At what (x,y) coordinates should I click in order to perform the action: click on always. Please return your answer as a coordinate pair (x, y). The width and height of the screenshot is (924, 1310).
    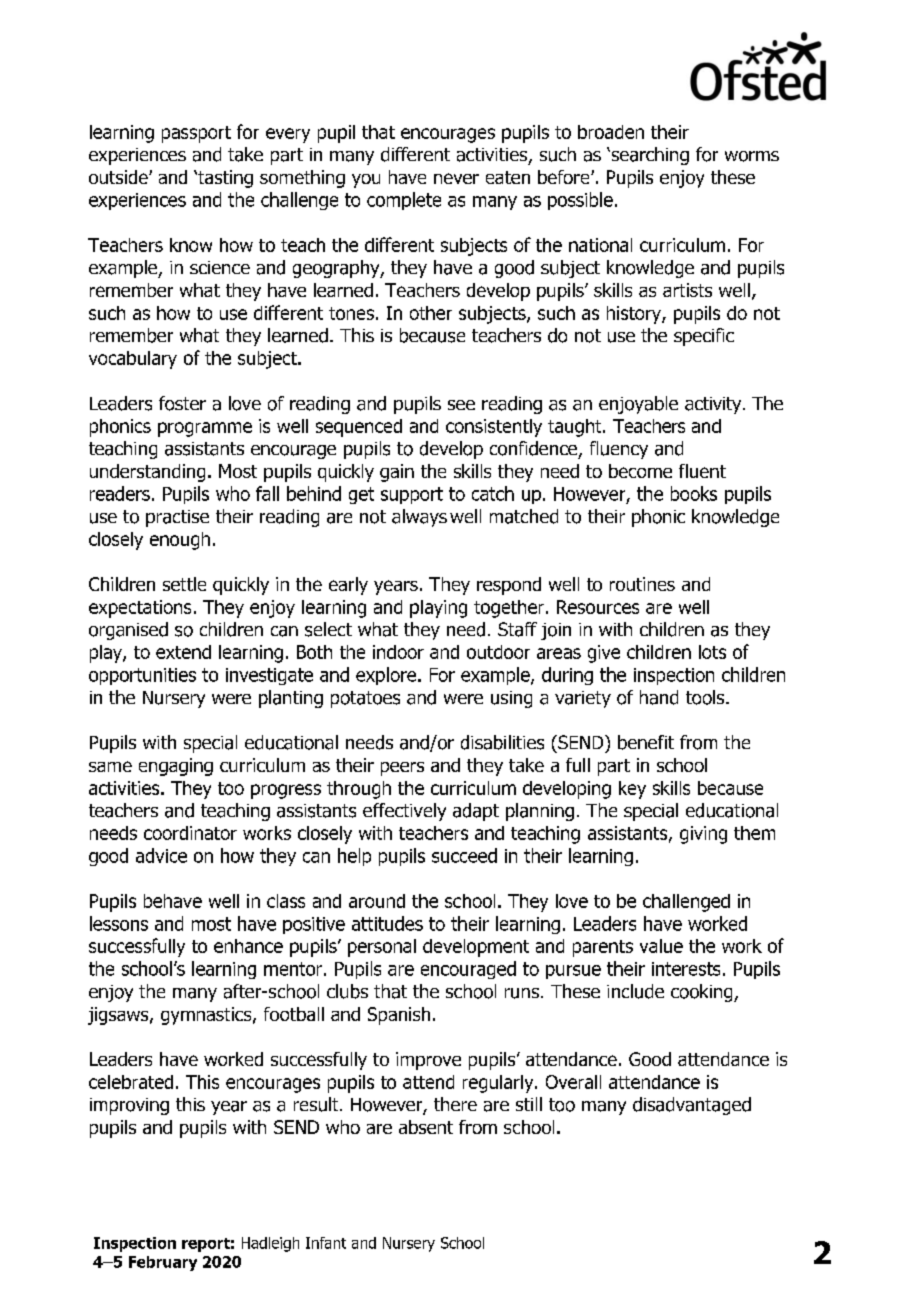
    Looking at the image, I should click on (419, 518).
